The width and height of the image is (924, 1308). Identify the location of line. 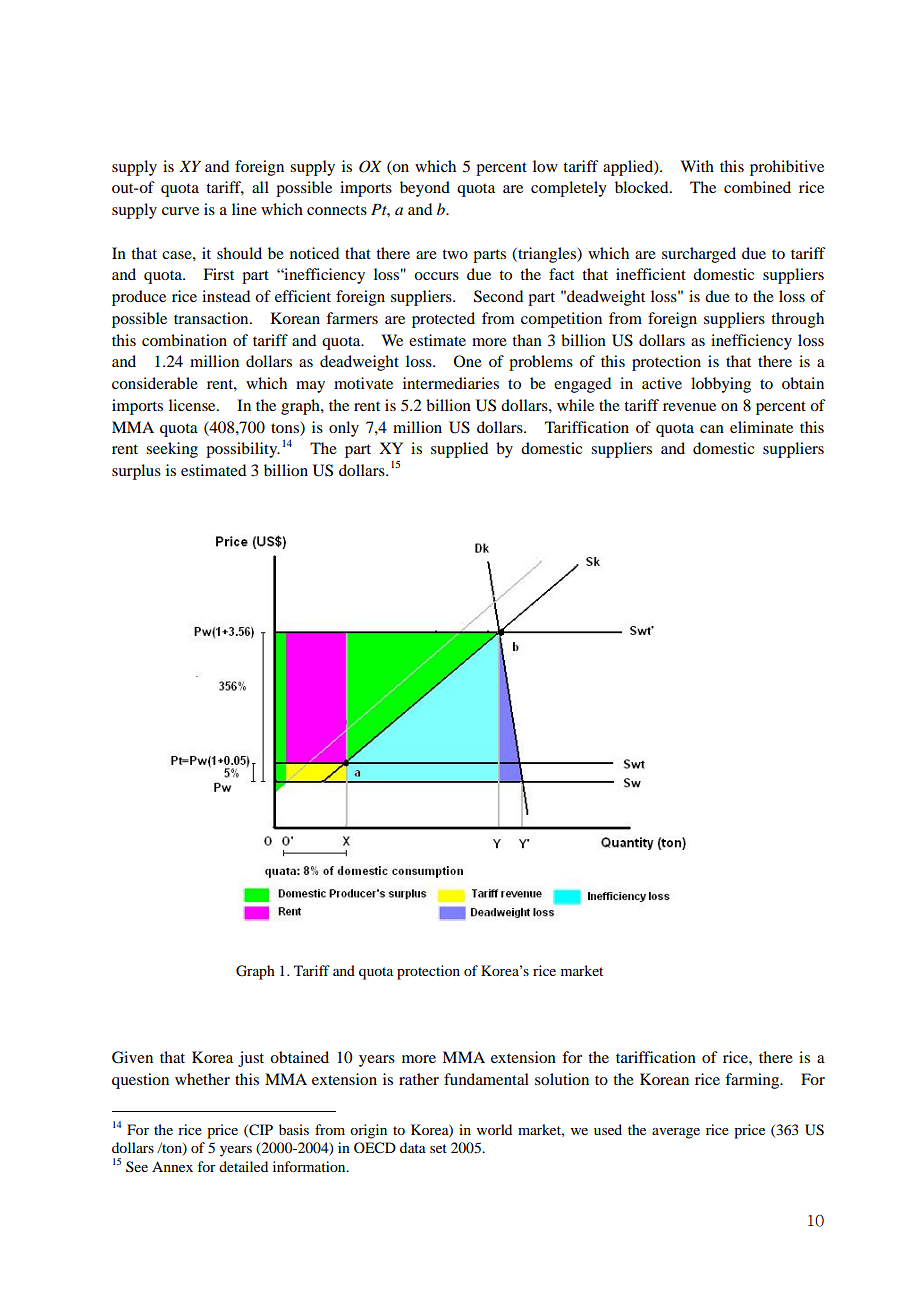
(244, 209).
